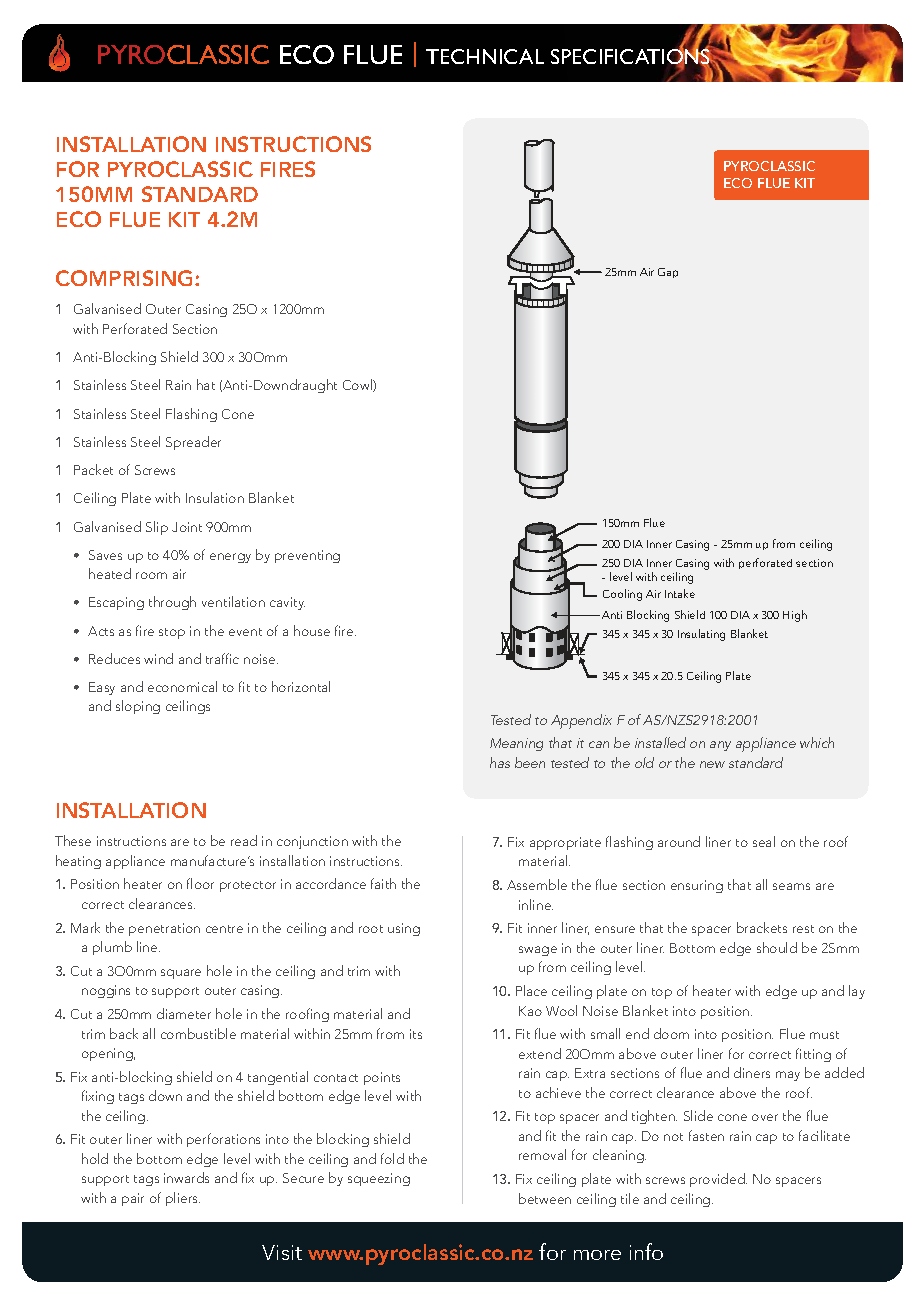  Describe the element at coordinates (126, 278) in the screenshot. I see `COMPRISING` at that location.
